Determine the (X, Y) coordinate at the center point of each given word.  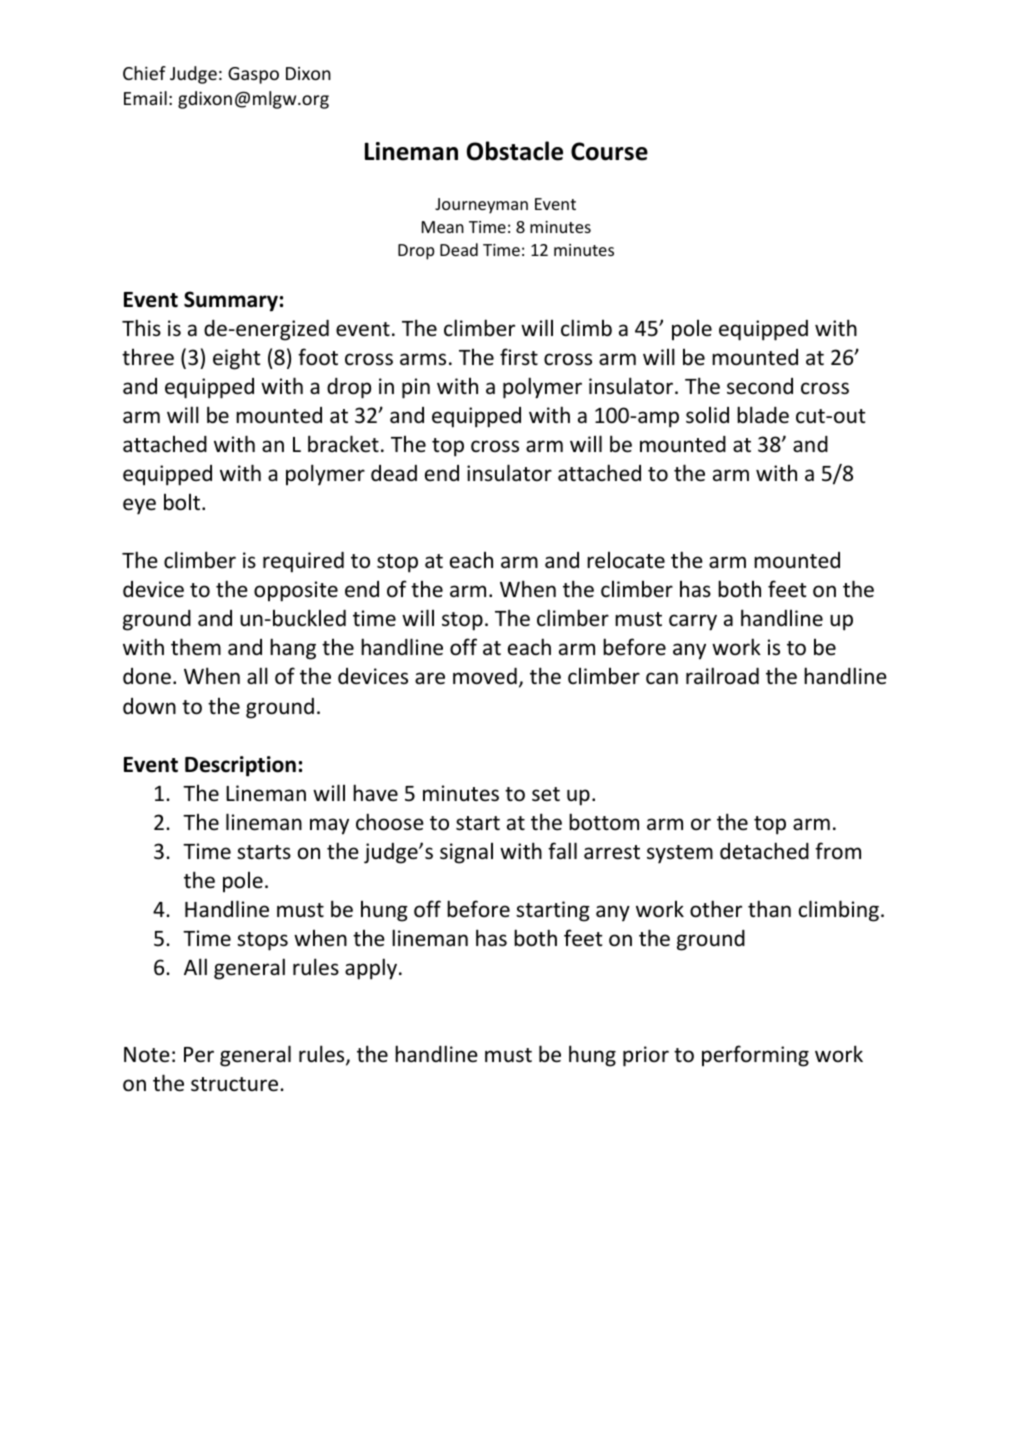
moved (485, 676)
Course (609, 151)
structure (236, 1084)
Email (145, 98)
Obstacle (515, 151)
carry (693, 622)
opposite (296, 591)
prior (646, 1056)
